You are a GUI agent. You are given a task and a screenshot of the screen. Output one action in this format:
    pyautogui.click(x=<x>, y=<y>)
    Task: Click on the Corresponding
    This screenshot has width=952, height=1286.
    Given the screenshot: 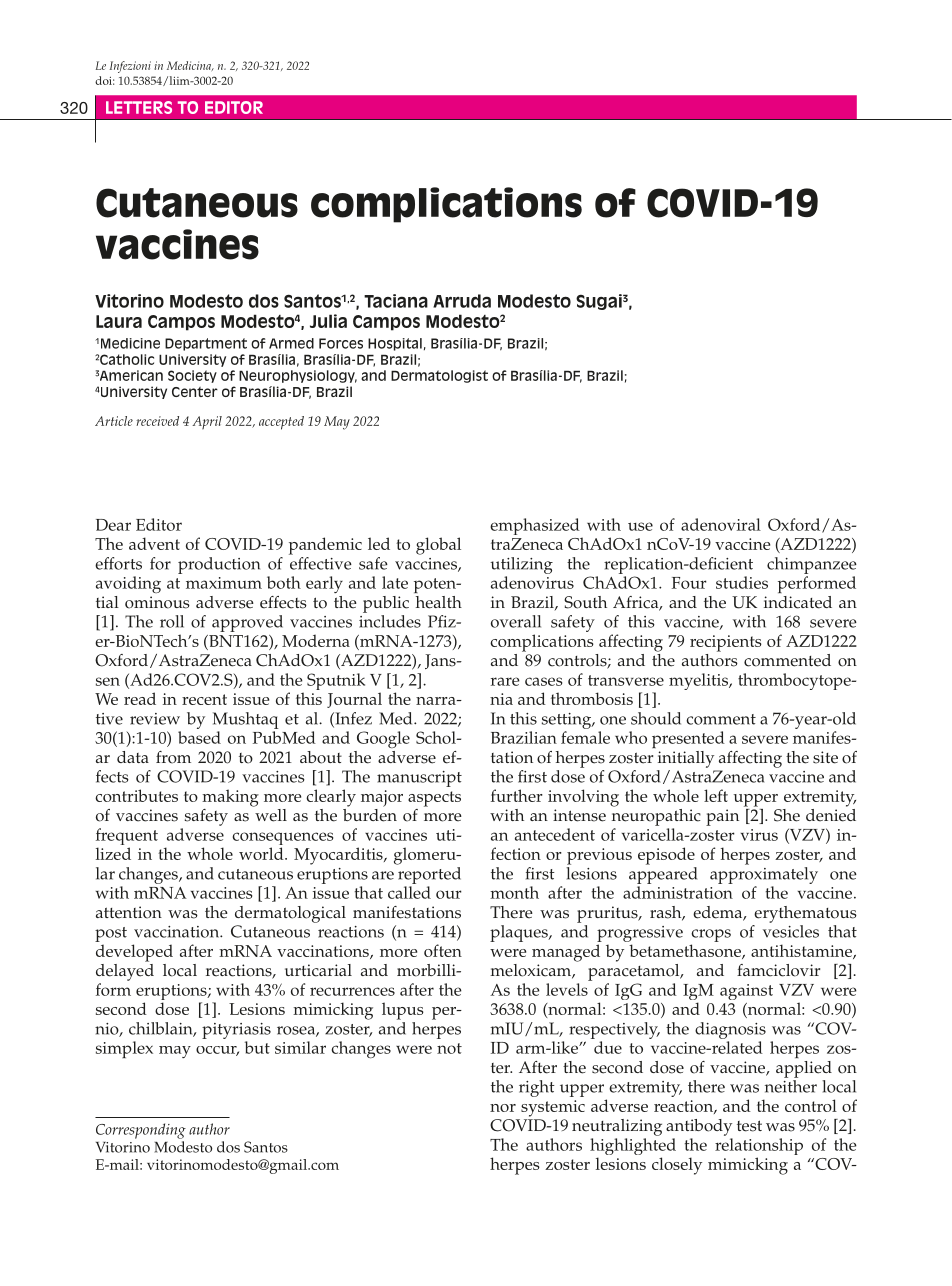 What is the action you would take?
    pyautogui.click(x=141, y=1131)
